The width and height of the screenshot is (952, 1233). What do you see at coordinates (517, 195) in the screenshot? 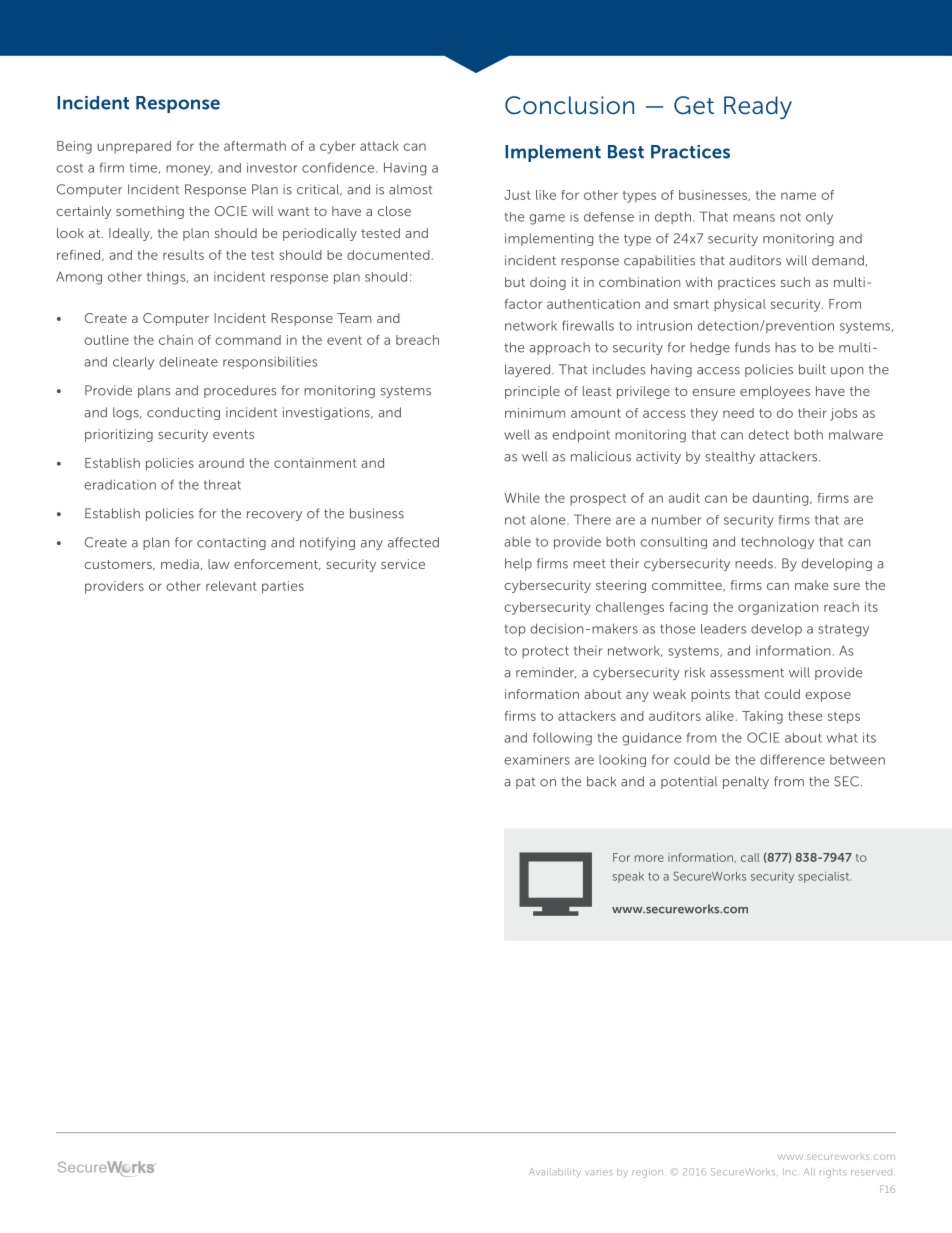
I see `Just` at bounding box center [517, 195].
